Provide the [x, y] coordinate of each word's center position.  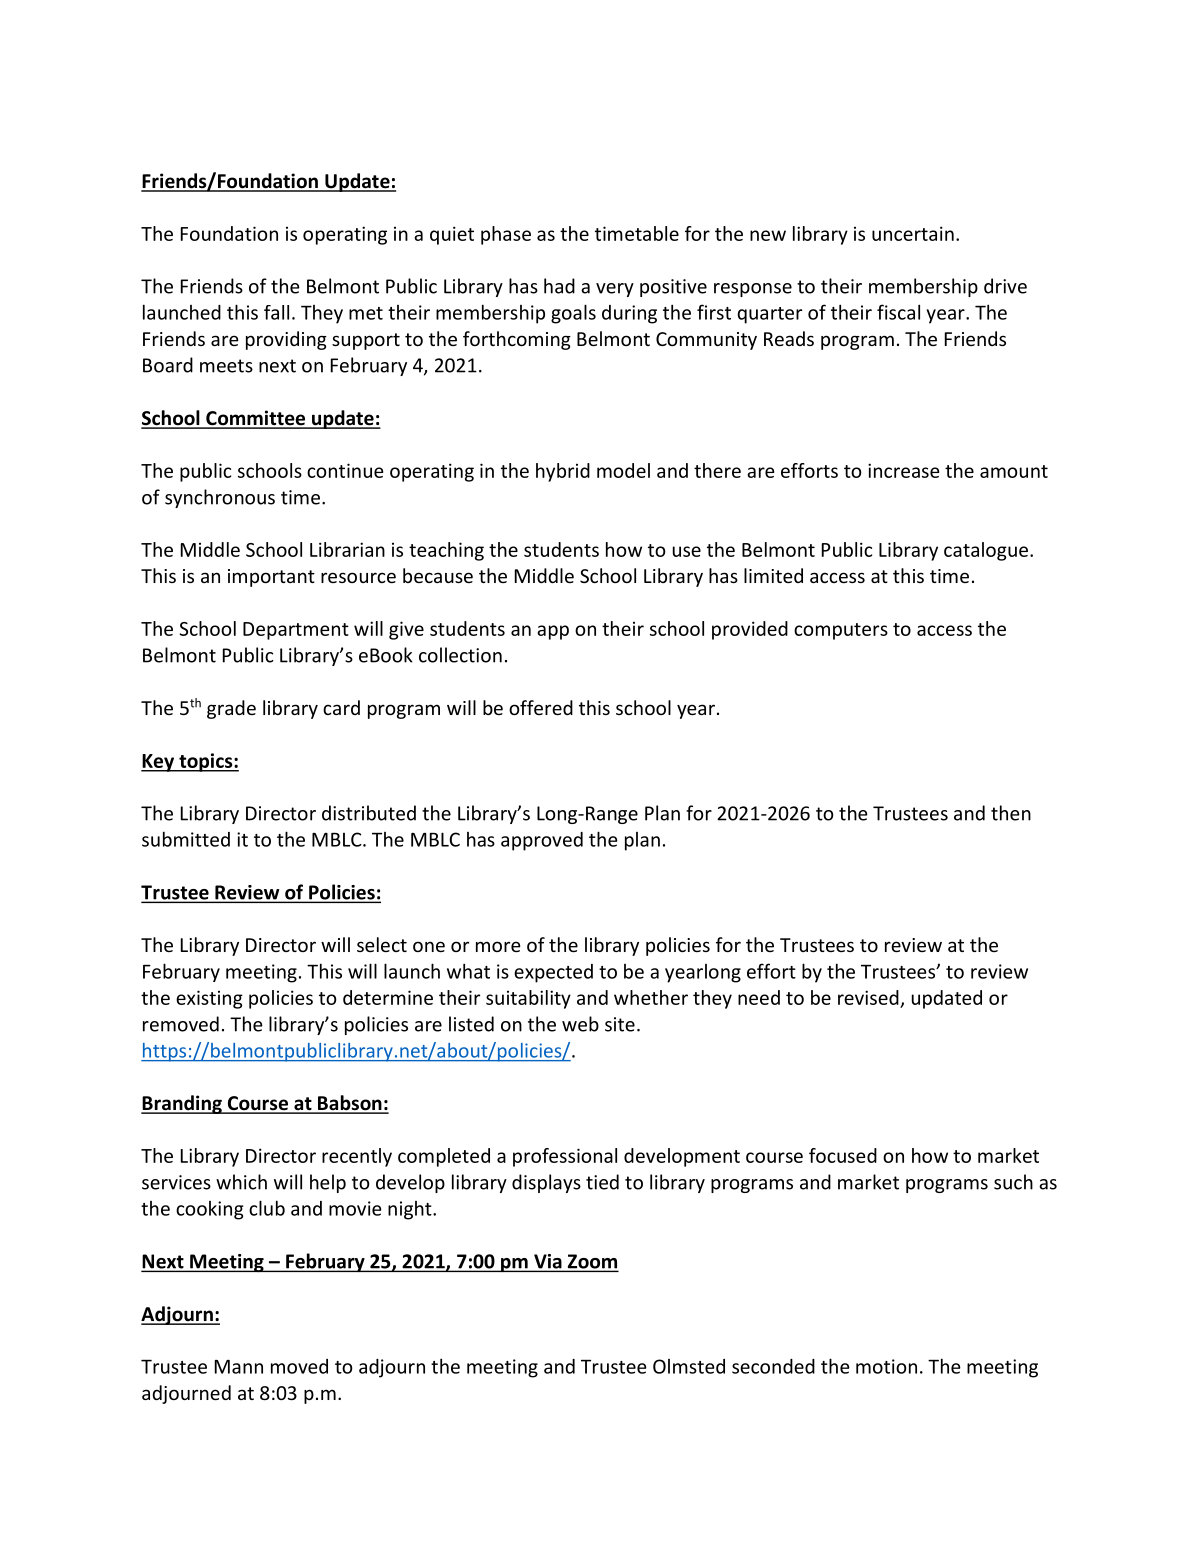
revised [868, 997]
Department [296, 631]
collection [460, 655]
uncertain [913, 233]
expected [553, 973]
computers [841, 631]
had [559, 286]
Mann [239, 1367]
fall [276, 312]
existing [209, 999]
